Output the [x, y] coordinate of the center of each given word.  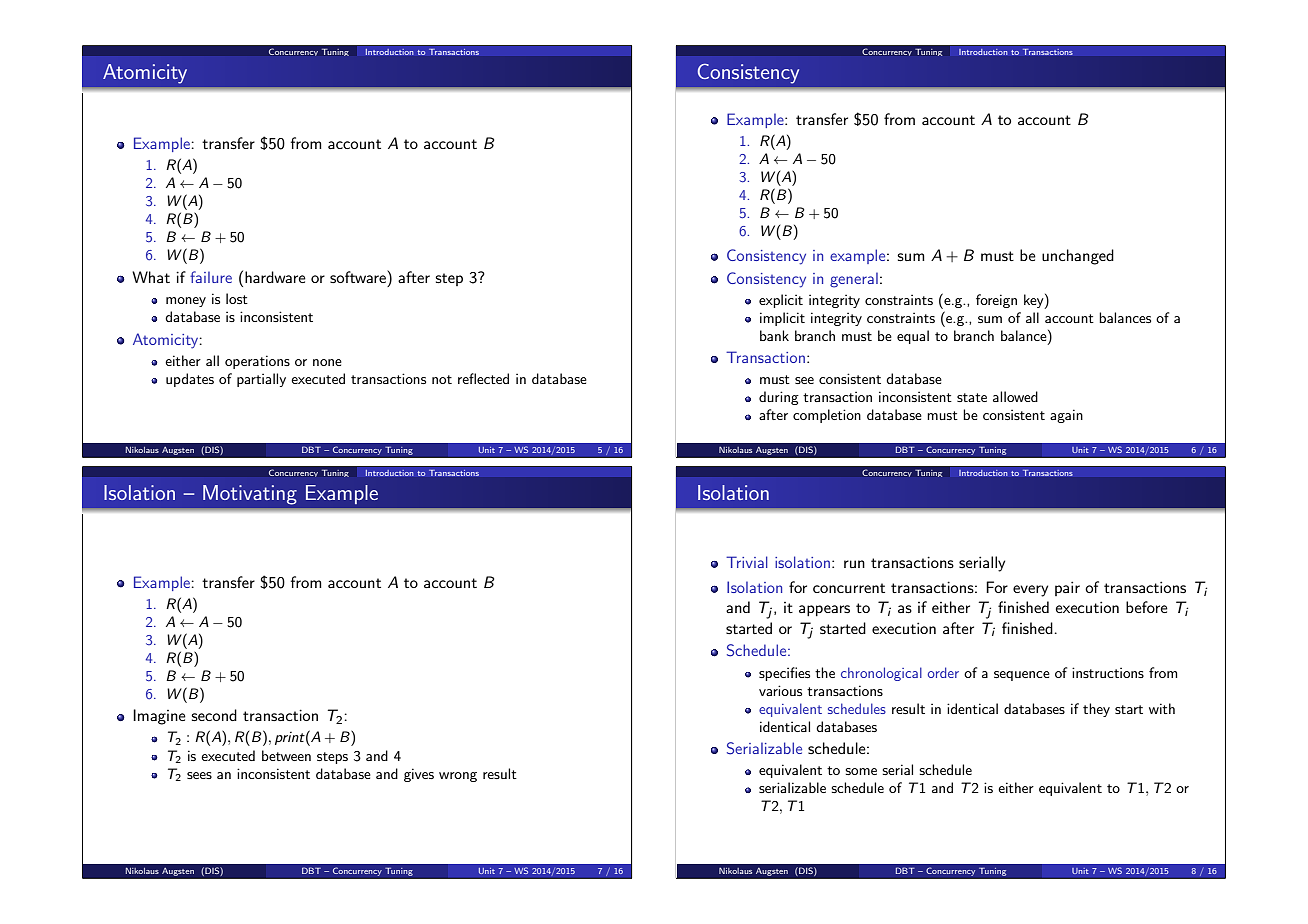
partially [261, 380]
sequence [1022, 676]
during [779, 398]
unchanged [1078, 257]
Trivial [747, 562]
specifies [784, 674]
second [214, 715]
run [854, 564]
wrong [458, 777]
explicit [781, 301]
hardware [275, 277]
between [286, 755]
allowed [1015, 396]
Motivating [250, 495]
